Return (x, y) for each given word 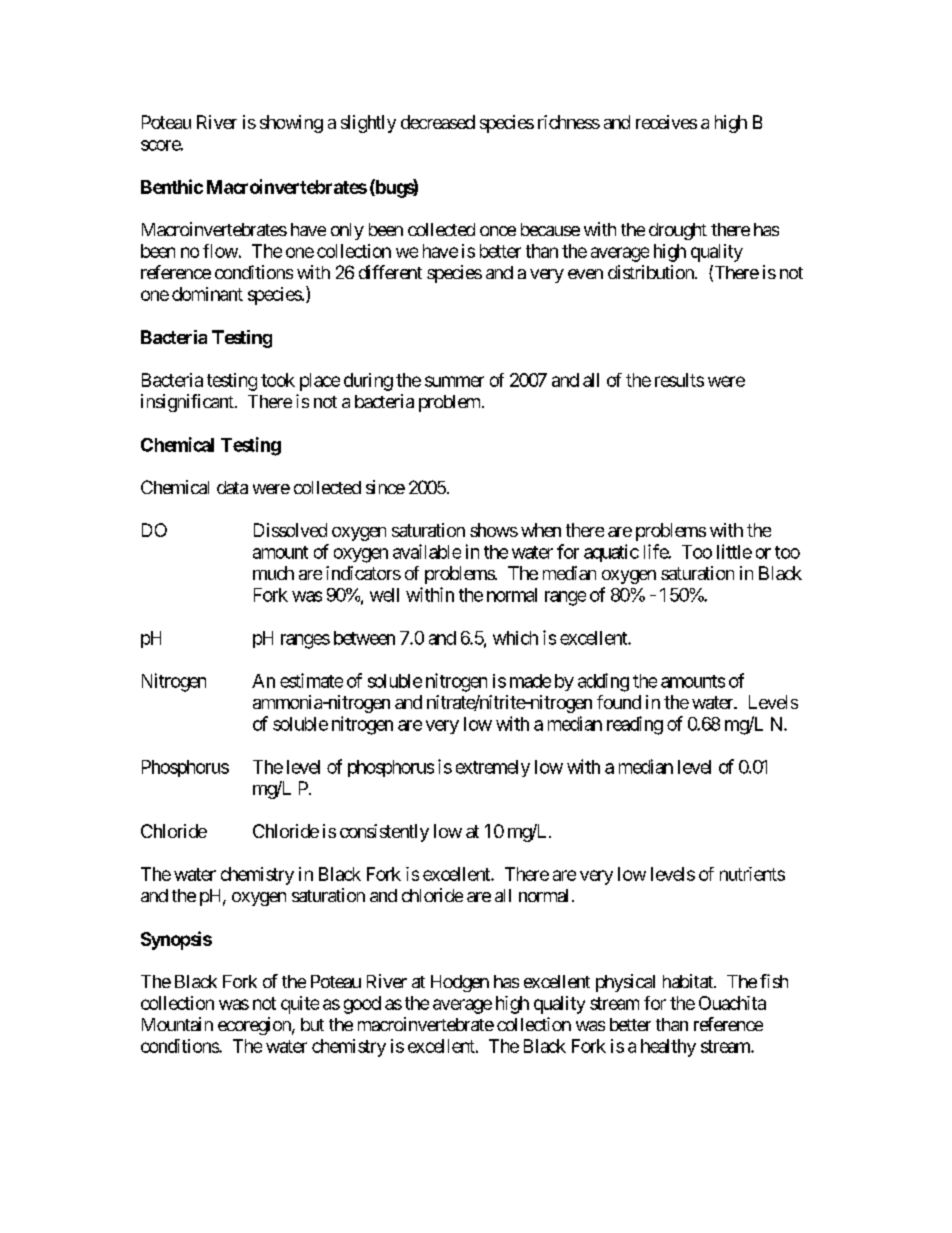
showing (291, 124)
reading (635, 725)
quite (300, 1005)
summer (454, 381)
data (232, 487)
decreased (438, 122)
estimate (311, 680)
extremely (493, 768)
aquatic (611, 553)
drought (678, 231)
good (362, 1005)
